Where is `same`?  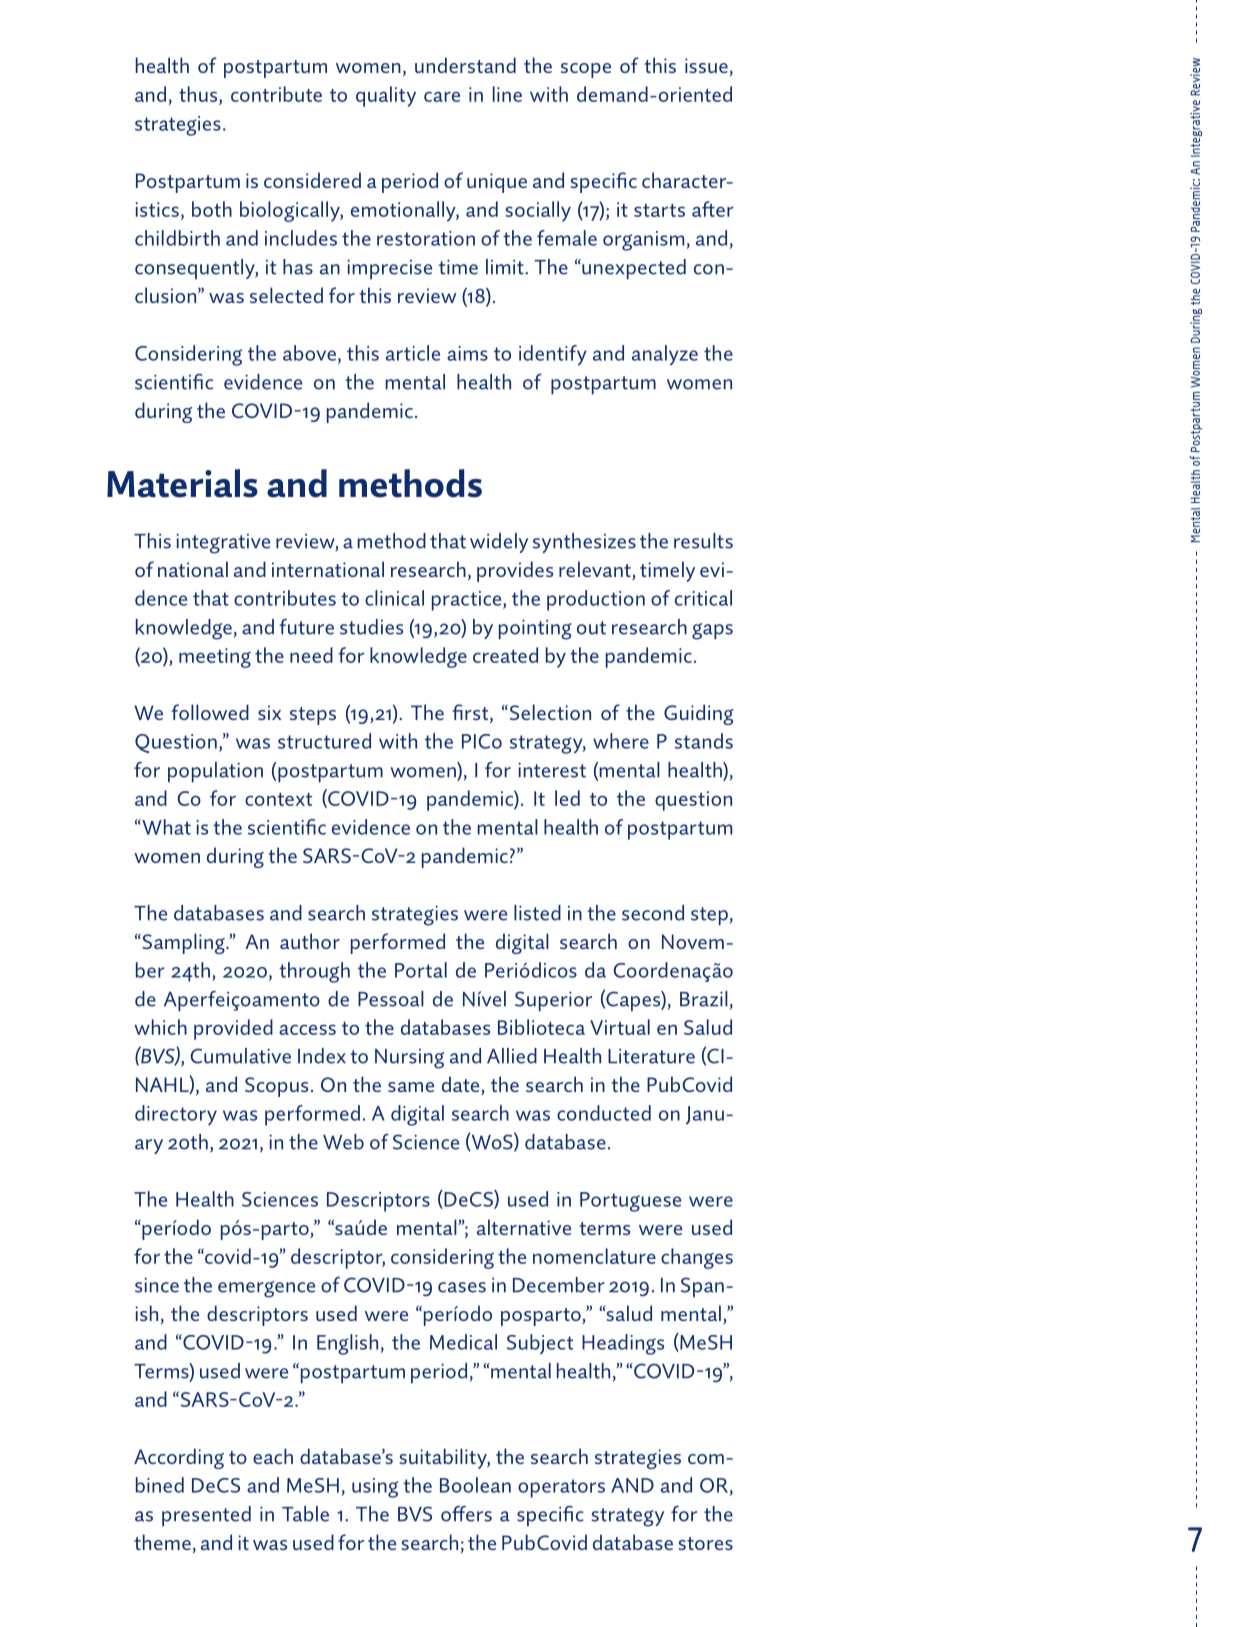
same is located at coordinates (411, 1087).
